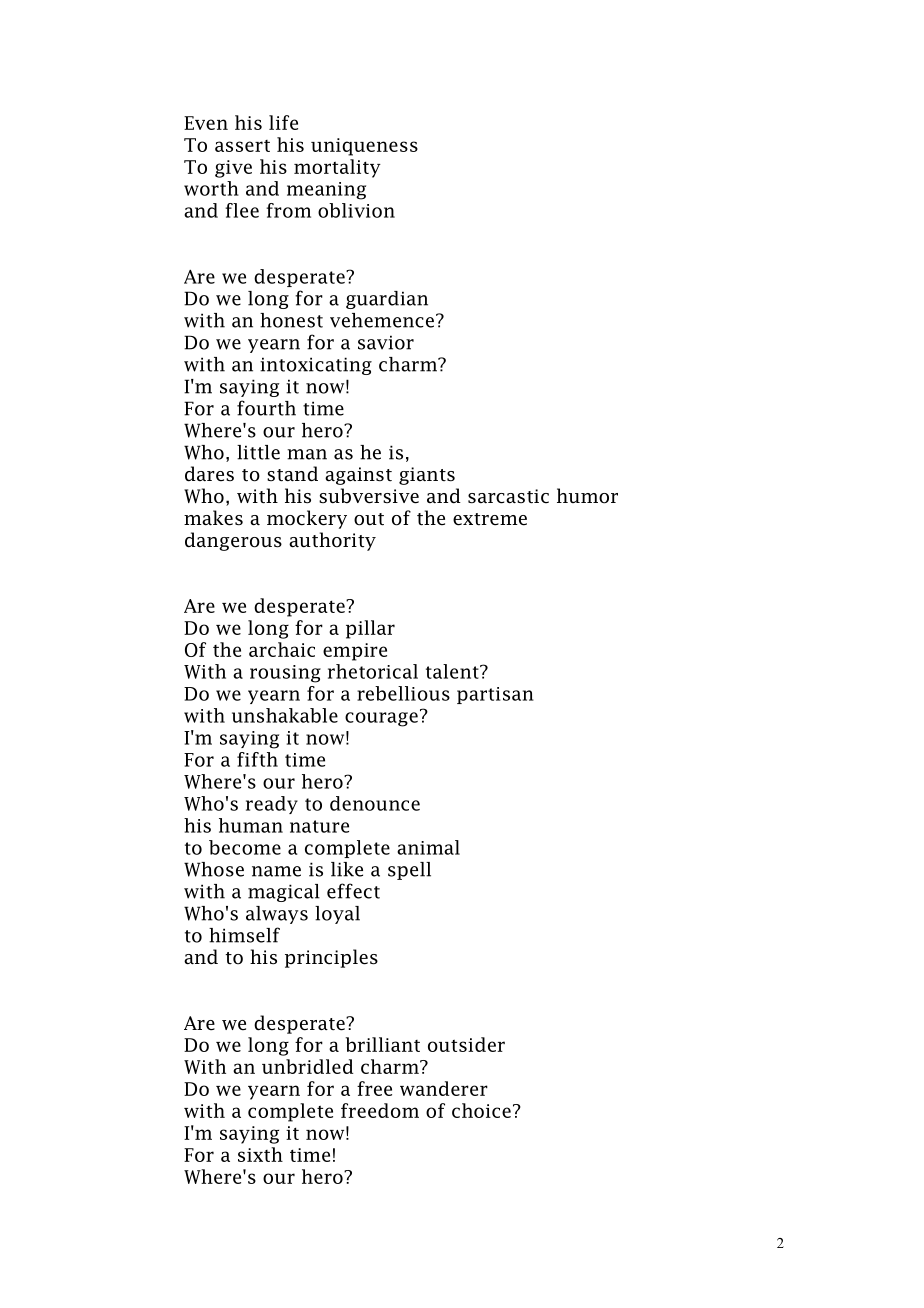 The width and height of the document is (924, 1308). What do you see at coordinates (444, 1088) in the document?
I see `wanderer` at bounding box center [444, 1088].
